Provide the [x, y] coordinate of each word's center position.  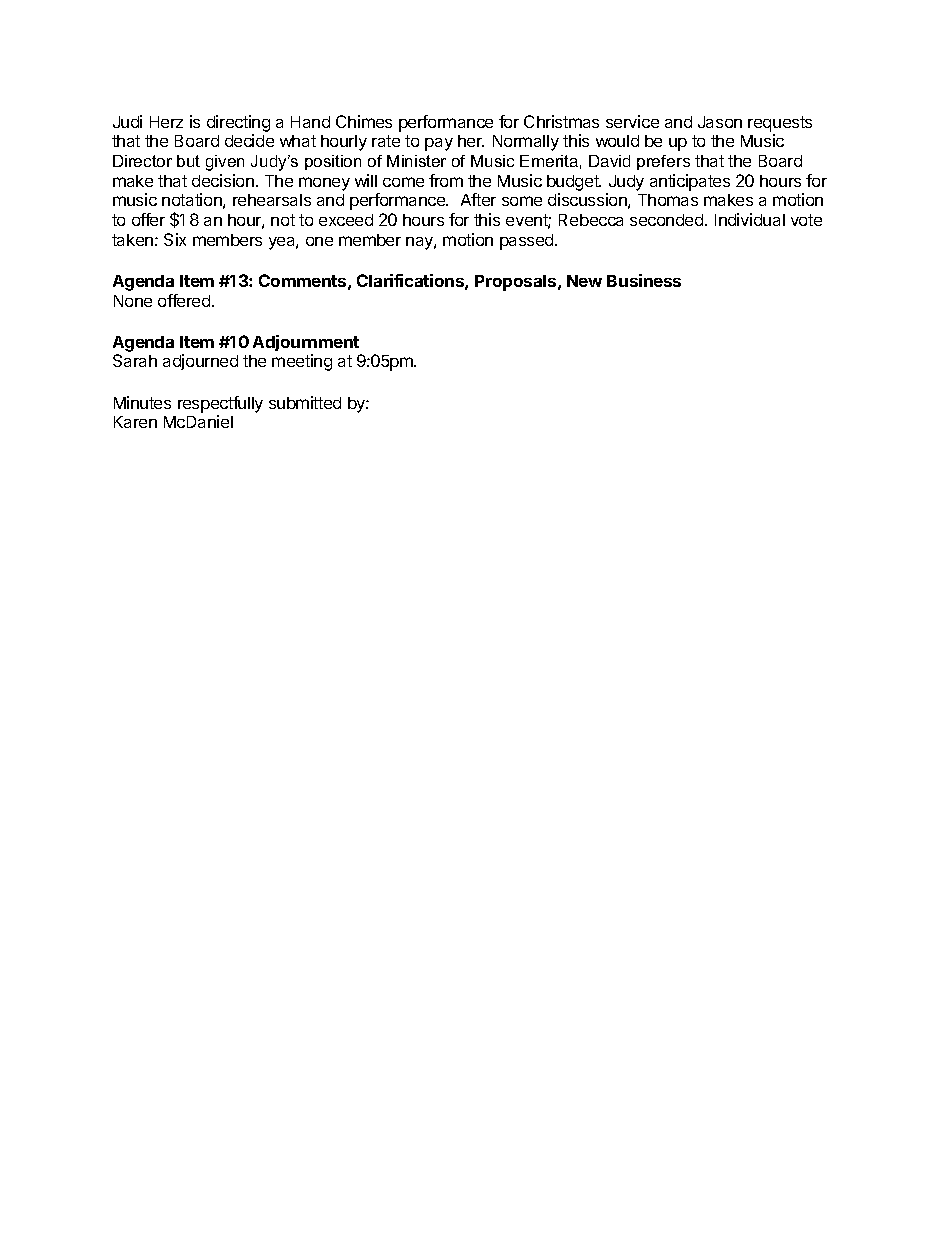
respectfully [220, 404]
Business [644, 280]
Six [175, 239]
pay [439, 144]
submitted [305, 402]
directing [238, 123]
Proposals [517, 283]
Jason [720, 122]
